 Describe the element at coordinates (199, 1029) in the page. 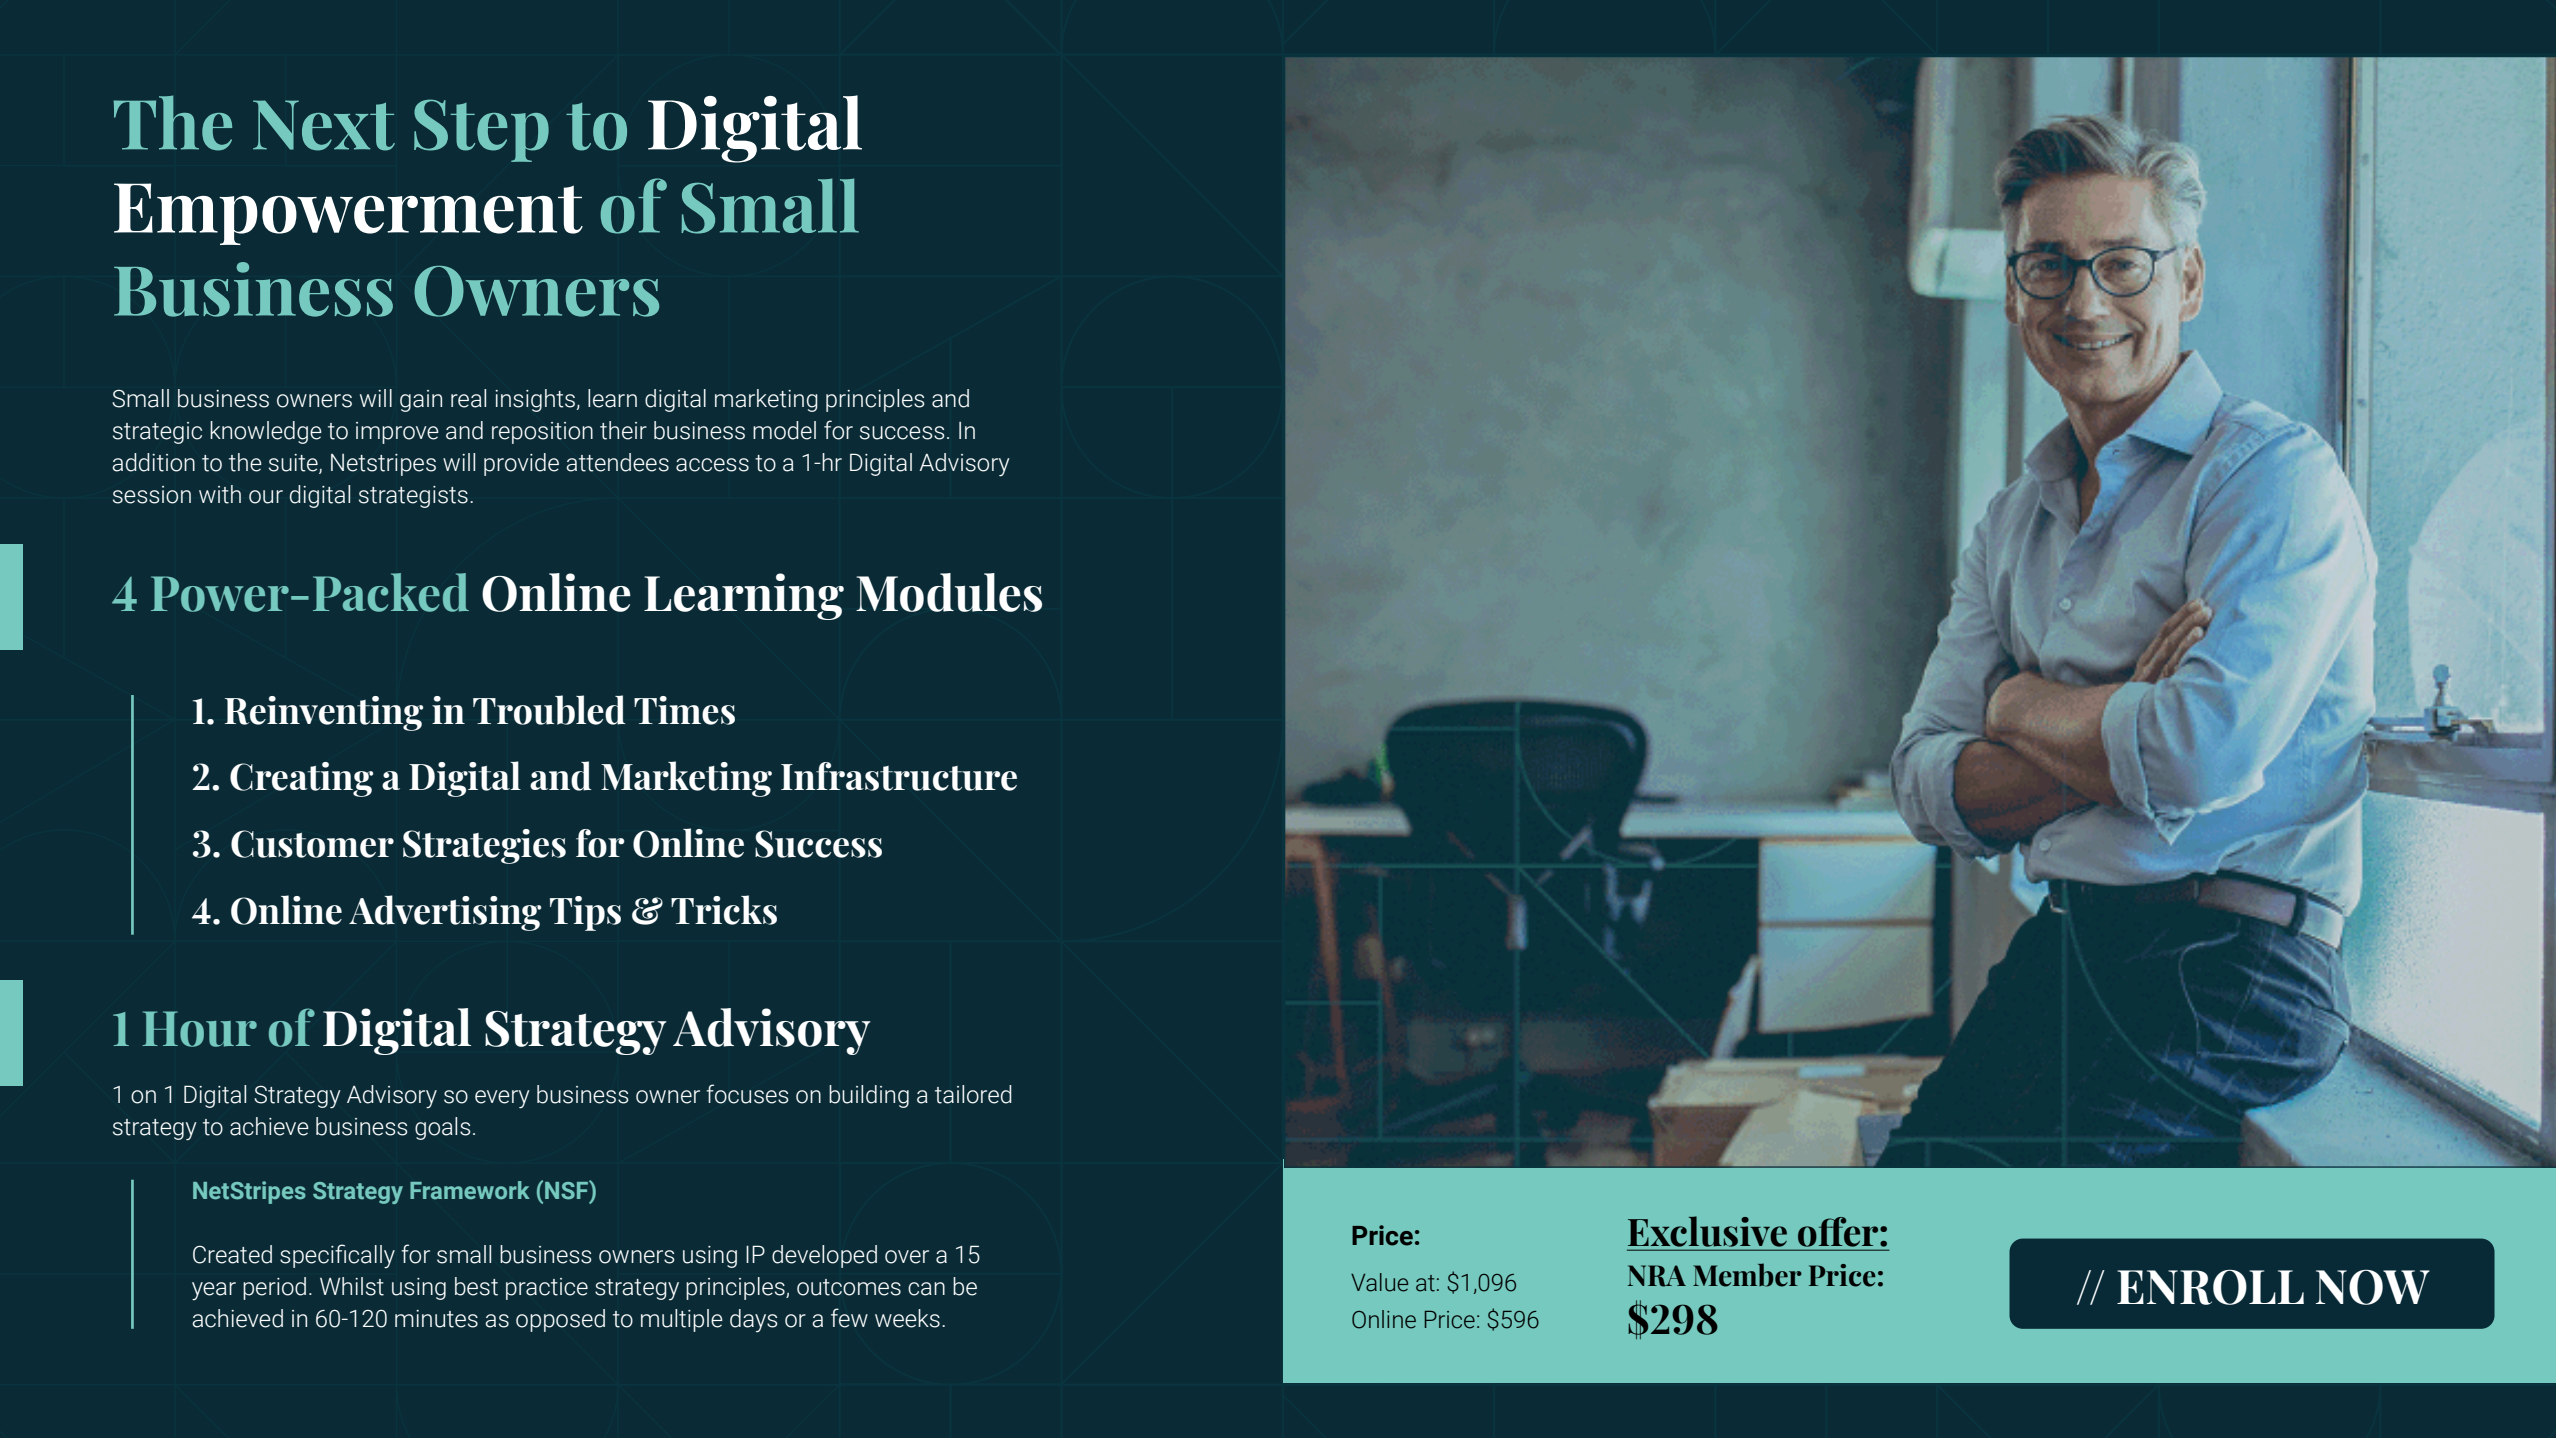

I see `Hour` at that location.
